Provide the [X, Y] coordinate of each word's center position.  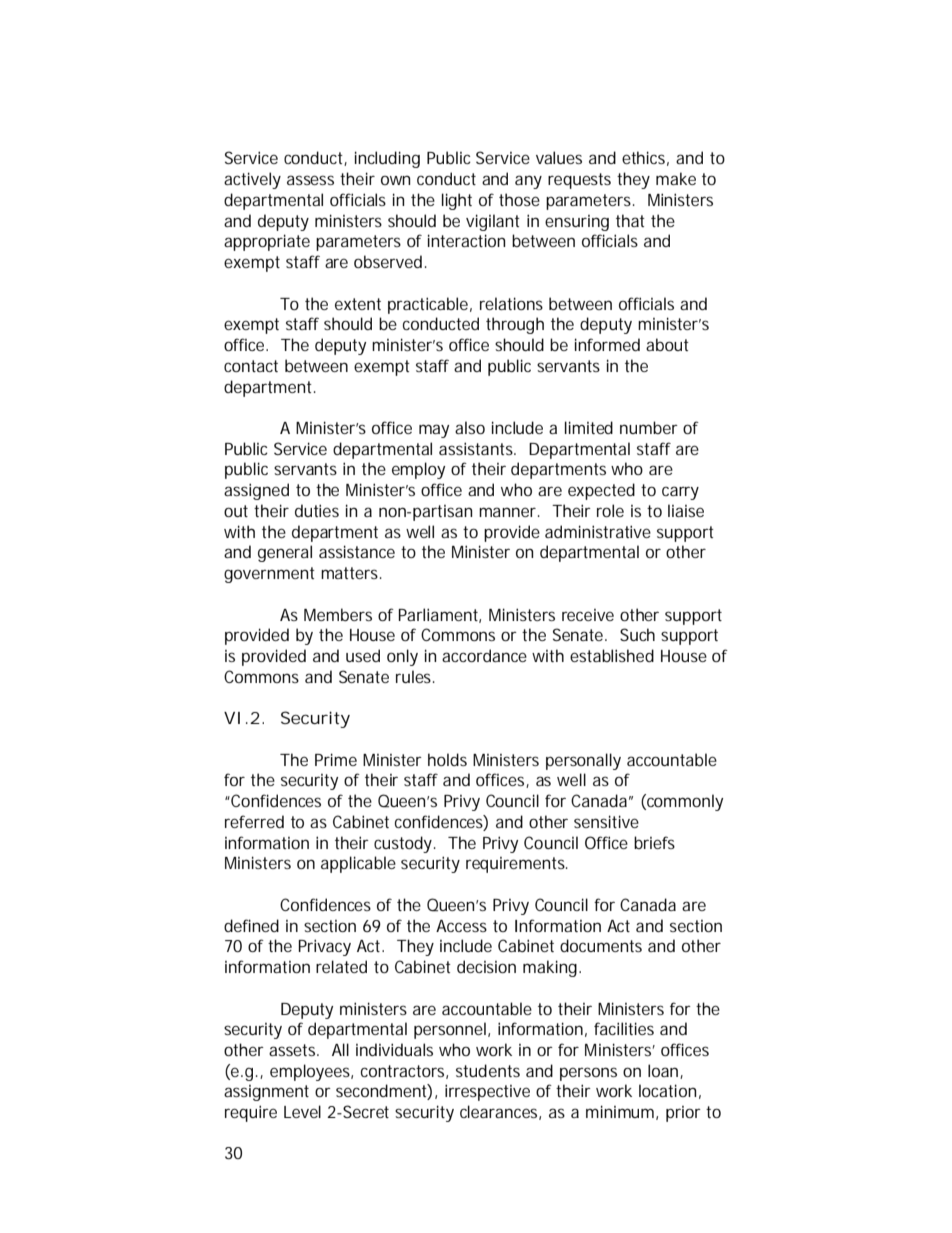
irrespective [487, 1092]
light [457, 201]
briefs [654, 842]
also [470, 427]
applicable [358, 864]
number [649, 427]
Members [338, 614]
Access [461, 926]
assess [310, 180]
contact [251, 366]
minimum [620, 1111]
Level [302, 1111]
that [630, 220]
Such [637, 634]
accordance [484, 655]
